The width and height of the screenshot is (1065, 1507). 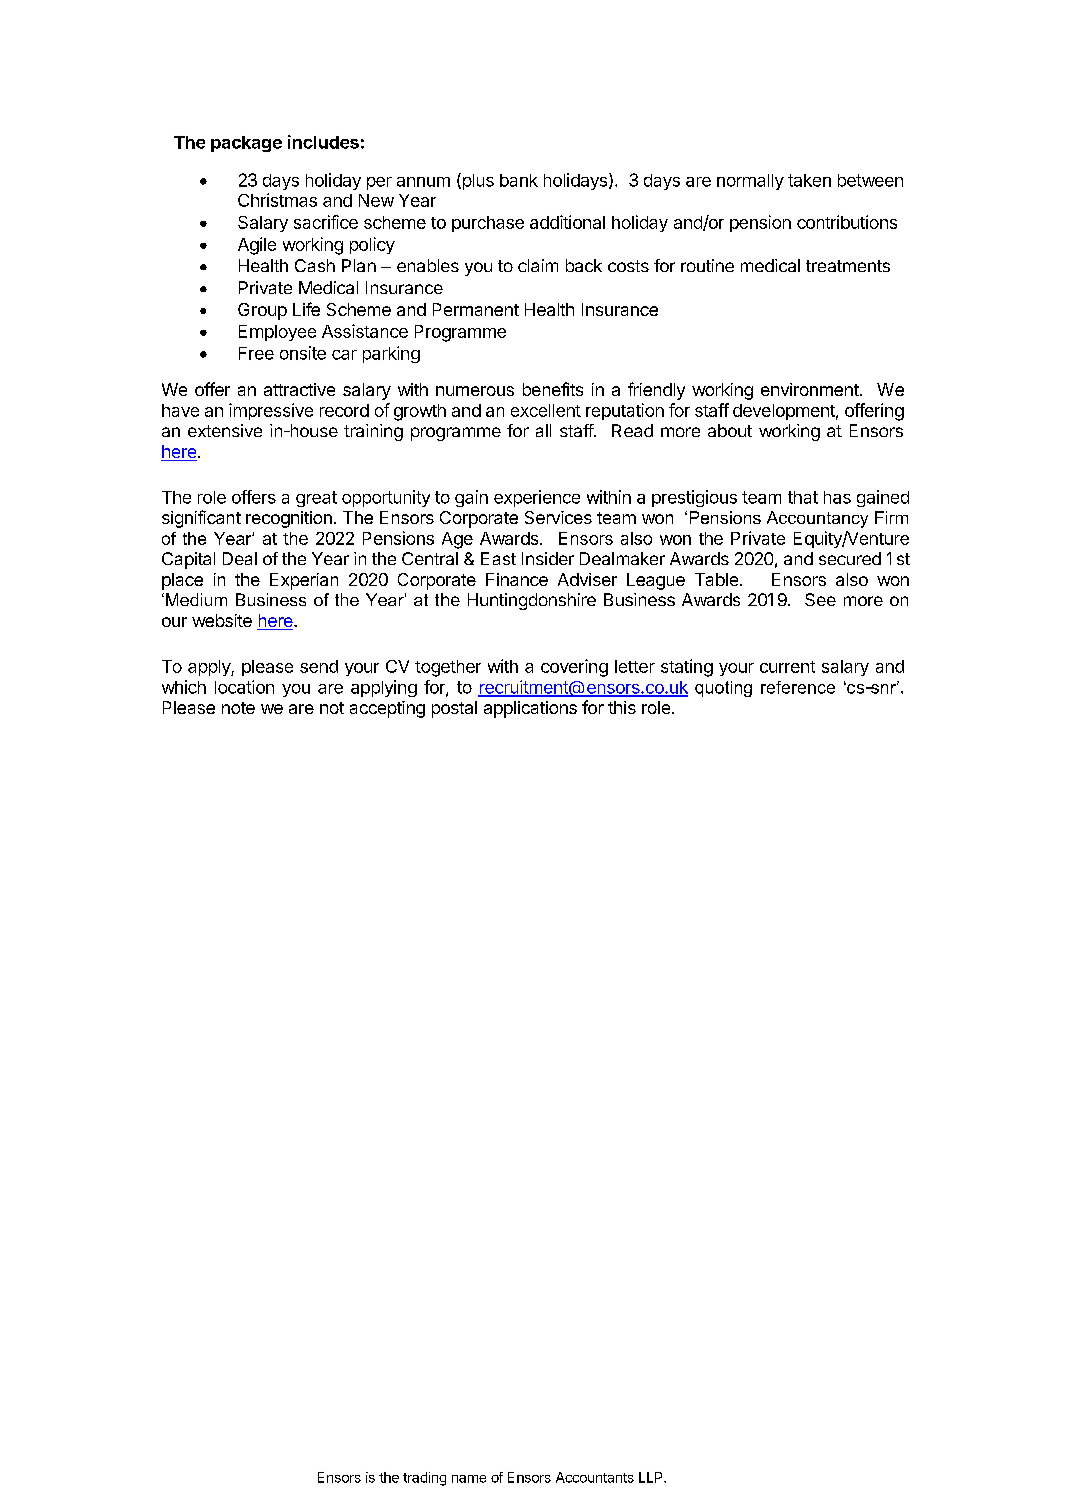 I want to click on See, so click(x=820, y=599).
